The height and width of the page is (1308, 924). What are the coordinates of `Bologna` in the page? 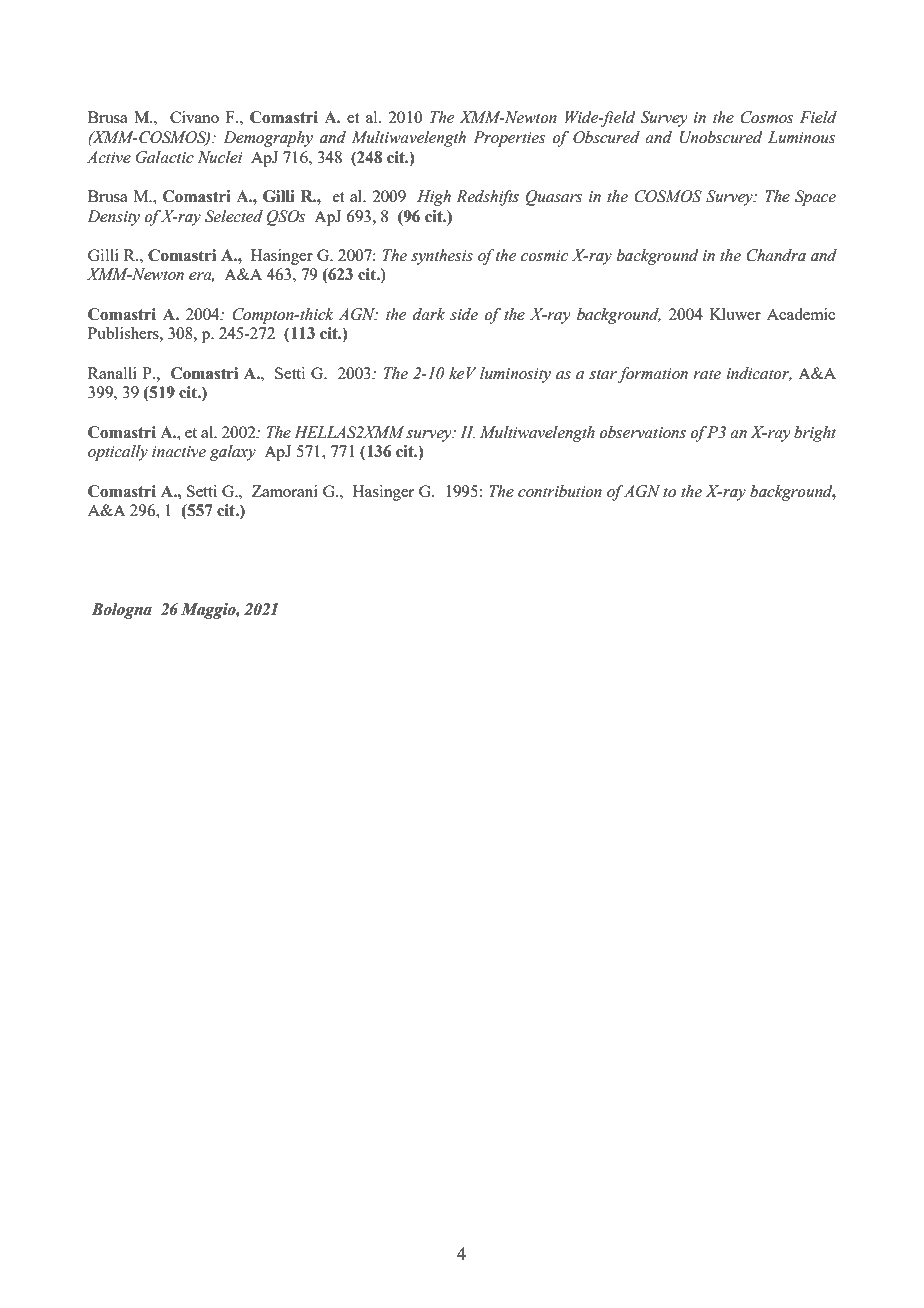 It's located at (122, 611).
